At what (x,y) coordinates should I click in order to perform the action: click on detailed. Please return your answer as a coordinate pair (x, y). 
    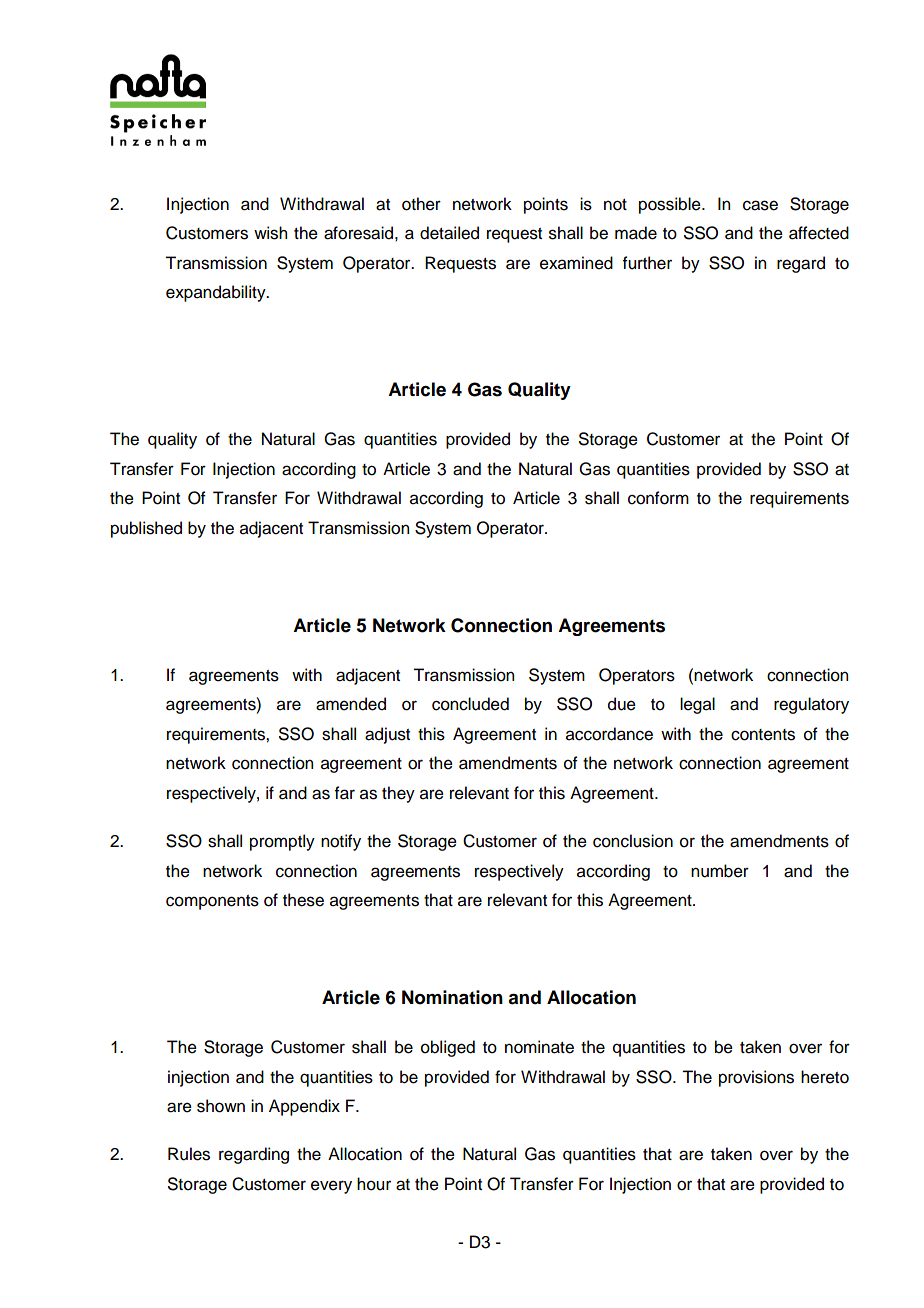
    Looking at the image, I should click on (449, 233).
